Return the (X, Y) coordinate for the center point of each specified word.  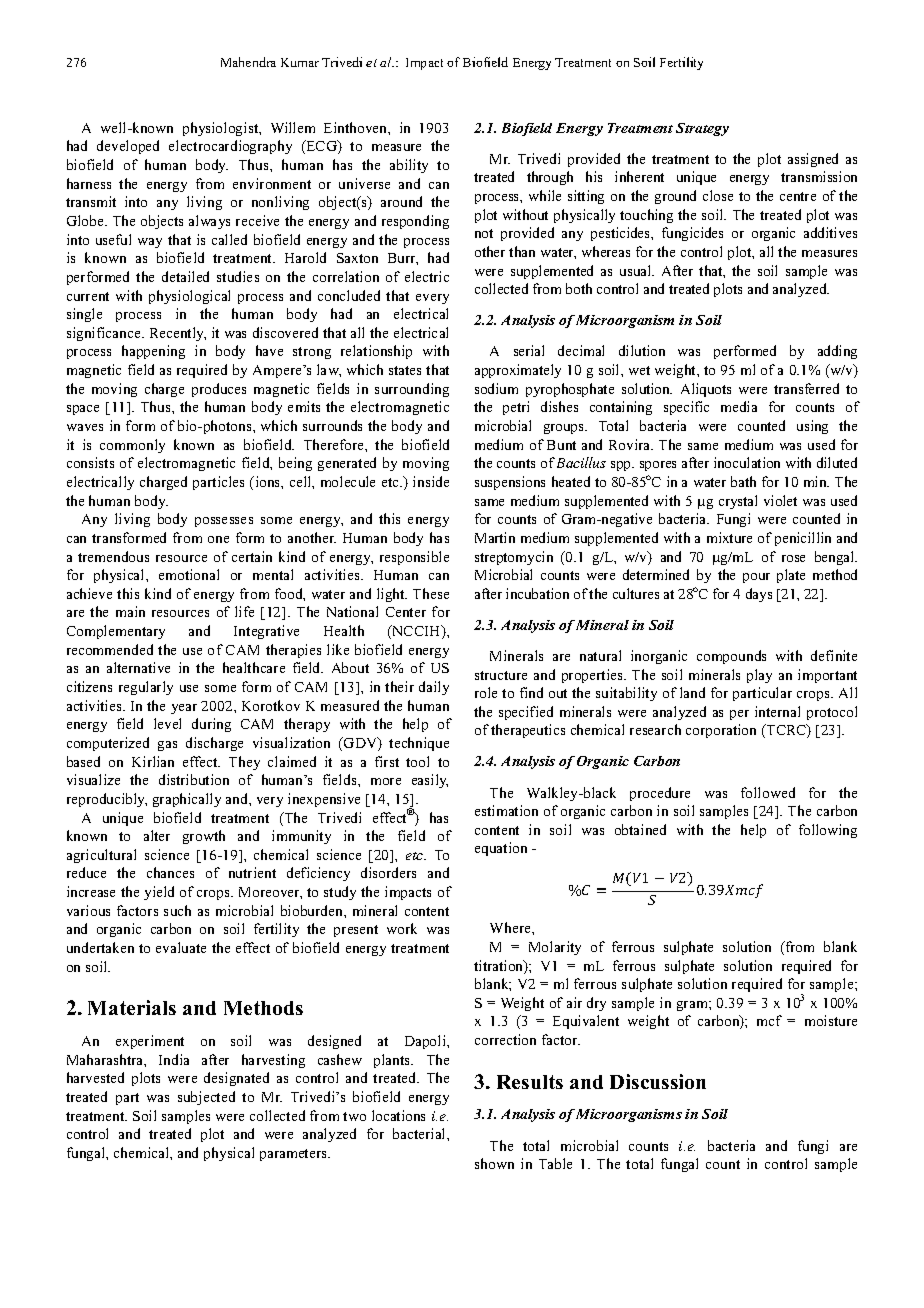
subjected (206, 1098)
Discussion (658, 1081)
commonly (132, 446)
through (550, 178)
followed (768, 792)
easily (430, 781)
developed (128, 147)
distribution (194, 779)
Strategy (702, 129)
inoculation (747, 462)
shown (494, 1163)
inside (431, 481)
